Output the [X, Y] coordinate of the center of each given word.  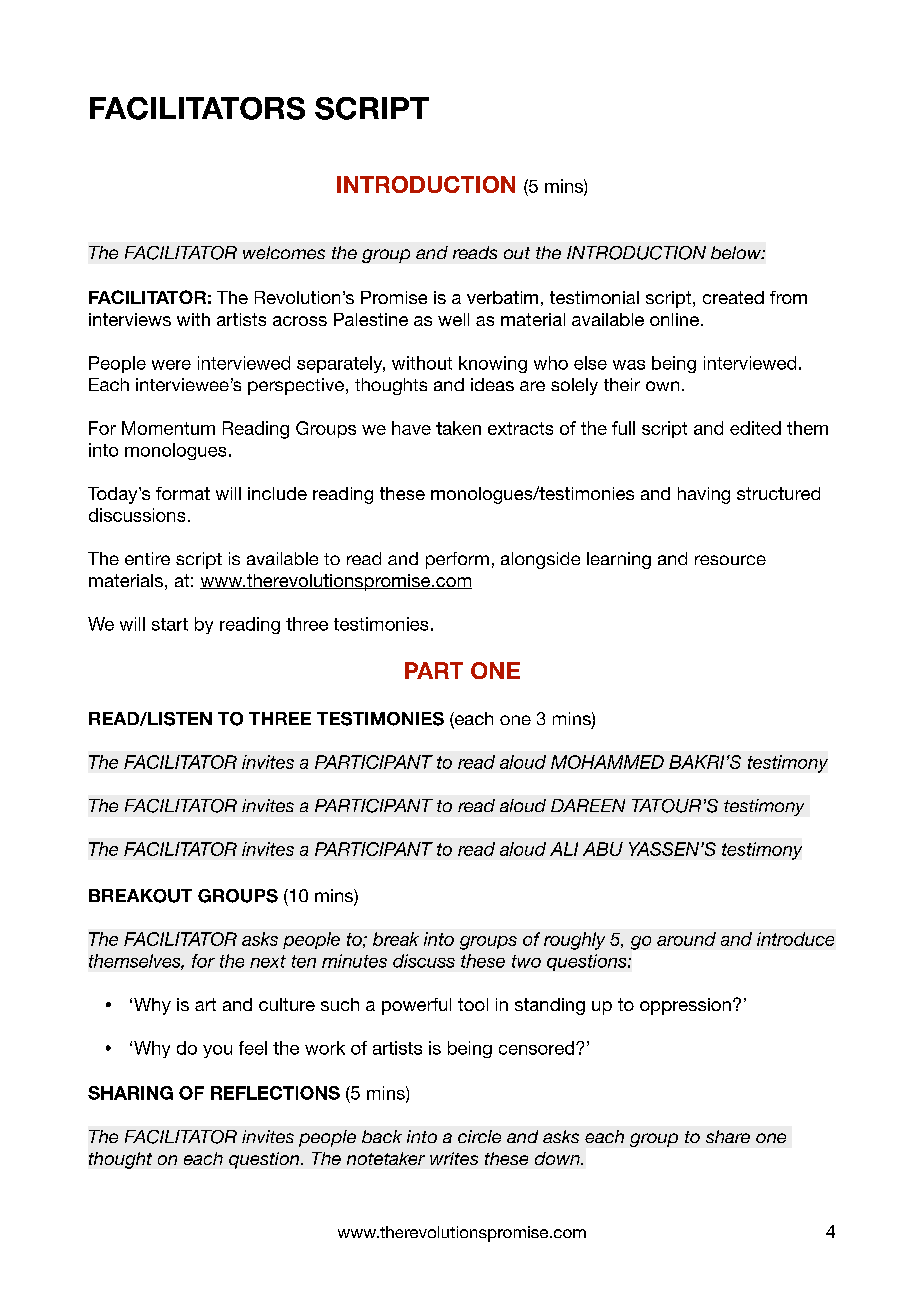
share [728, 1136]
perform [457, 560]
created [733, 297]
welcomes [284, 252]
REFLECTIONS [275, 1093]
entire [147, 558]
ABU [603, 849]
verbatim [502, 297]
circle [479, 1136]
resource [730, 560]
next [268, 961]
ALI [564, 849]
